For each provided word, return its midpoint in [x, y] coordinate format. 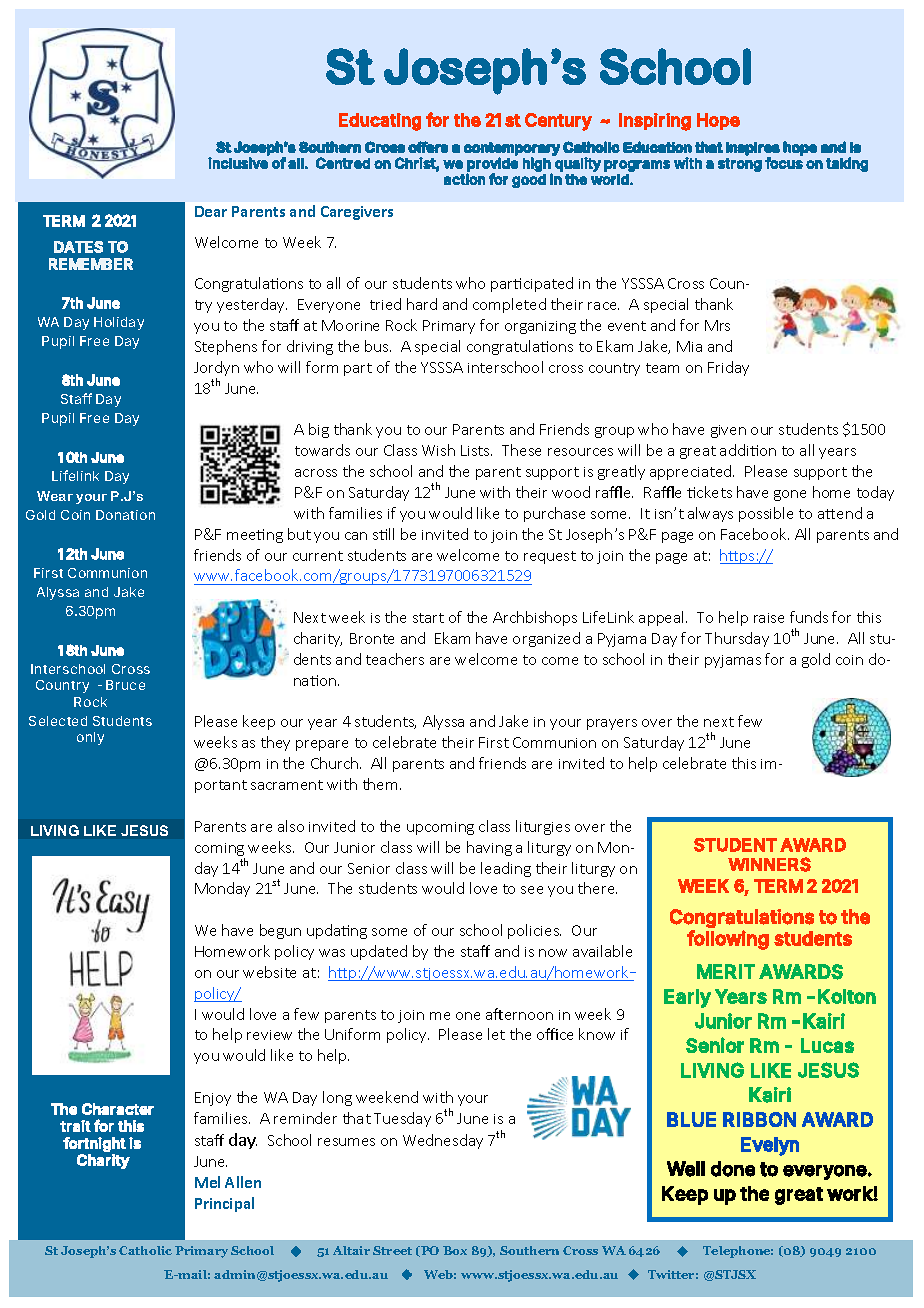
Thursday [737, 639]
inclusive [238, 163]
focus [784, 163]
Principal [224, 1204]
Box [455, 1250]
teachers [395, 659]
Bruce [125, 685]
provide [492, 165]
